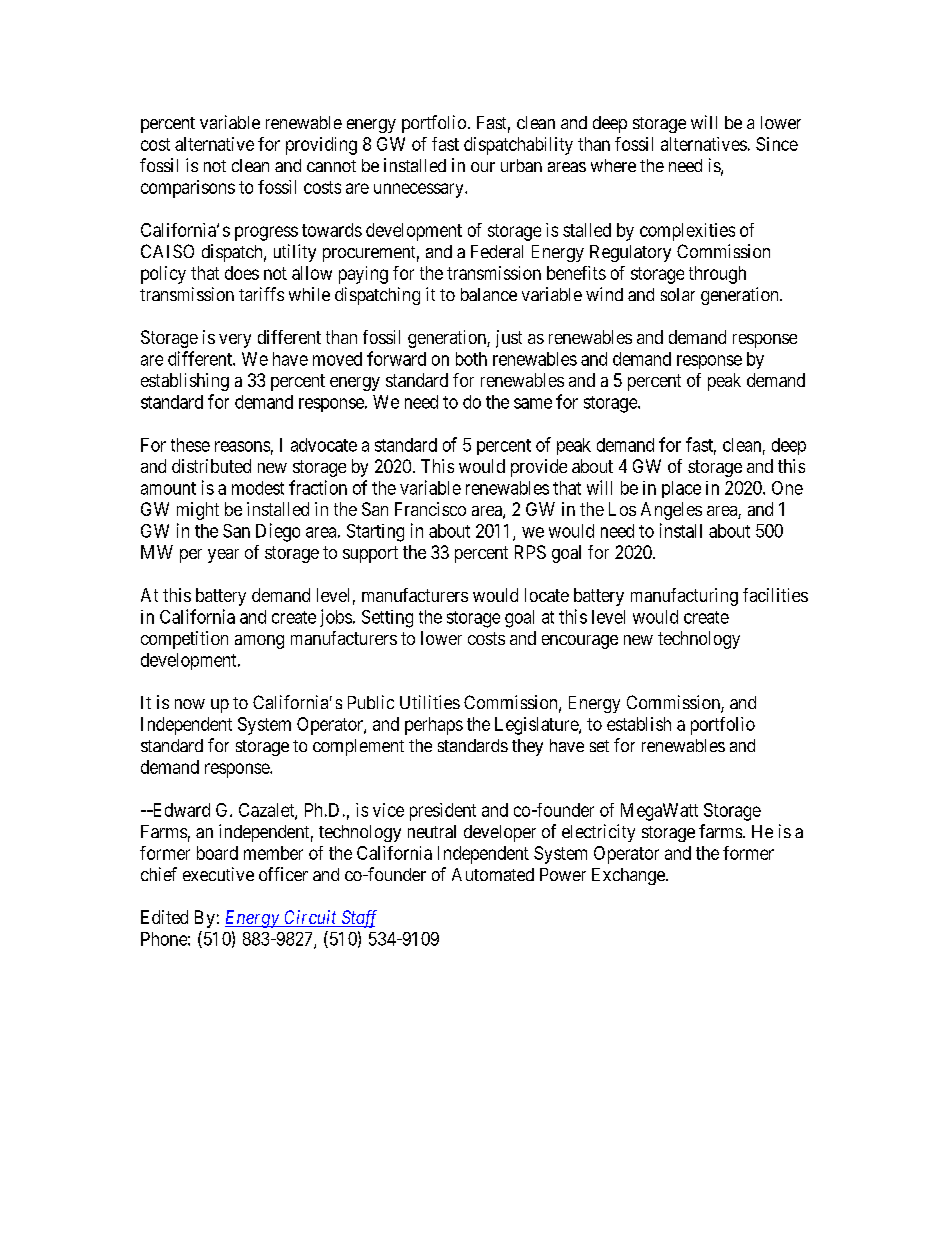 The image size is (952, 1233). What do you see at coordinates (190, 704) in the document?
I see `now` at bounding box center [190, 704].
